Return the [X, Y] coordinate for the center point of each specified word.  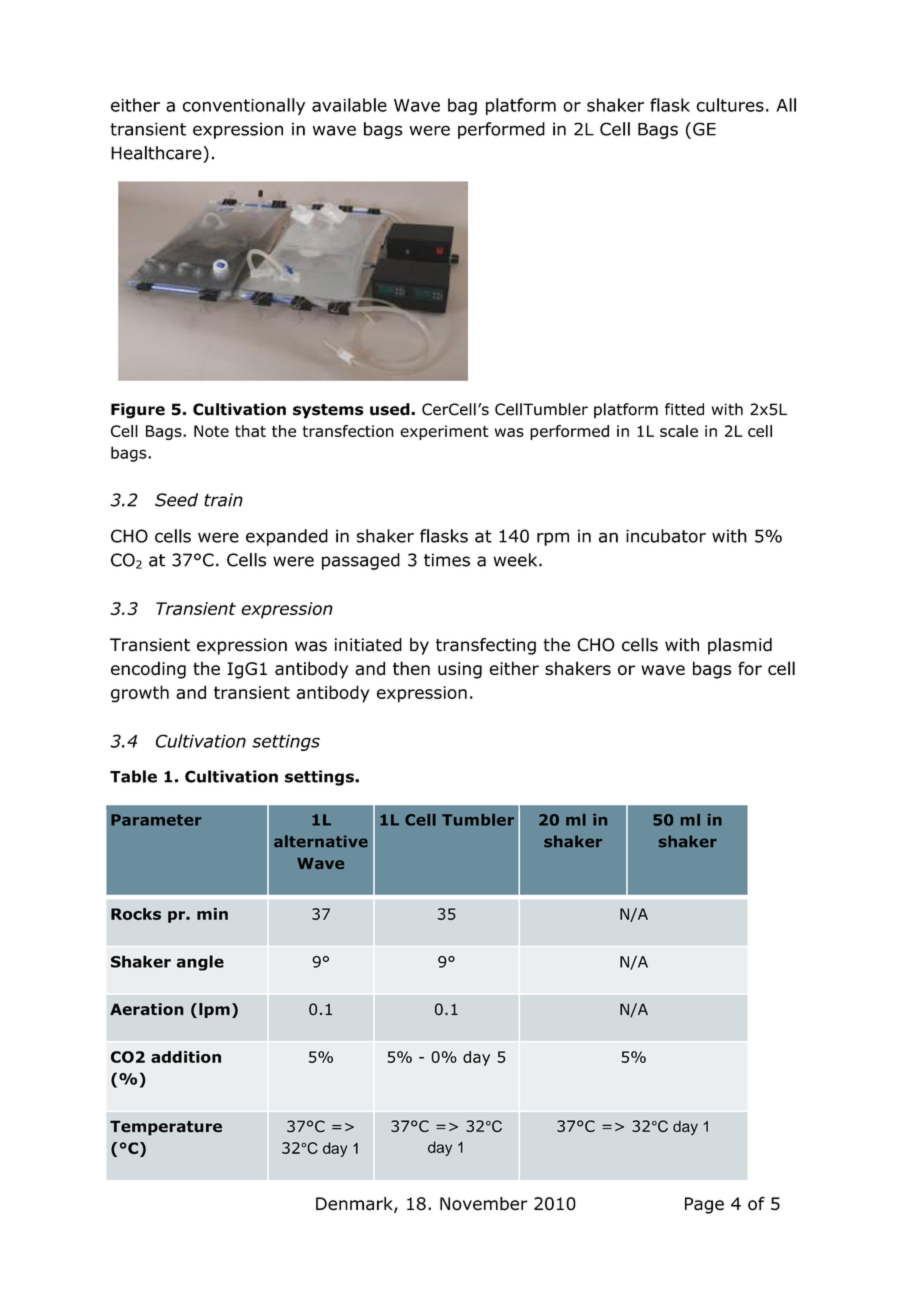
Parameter [156, 820]
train [223, 500]
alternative [321, 841]
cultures [730, 105]
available [349, 105]
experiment [444, 432]
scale [679, 431]
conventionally [244, 106]
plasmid [740, 646]
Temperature [166, 1128]
